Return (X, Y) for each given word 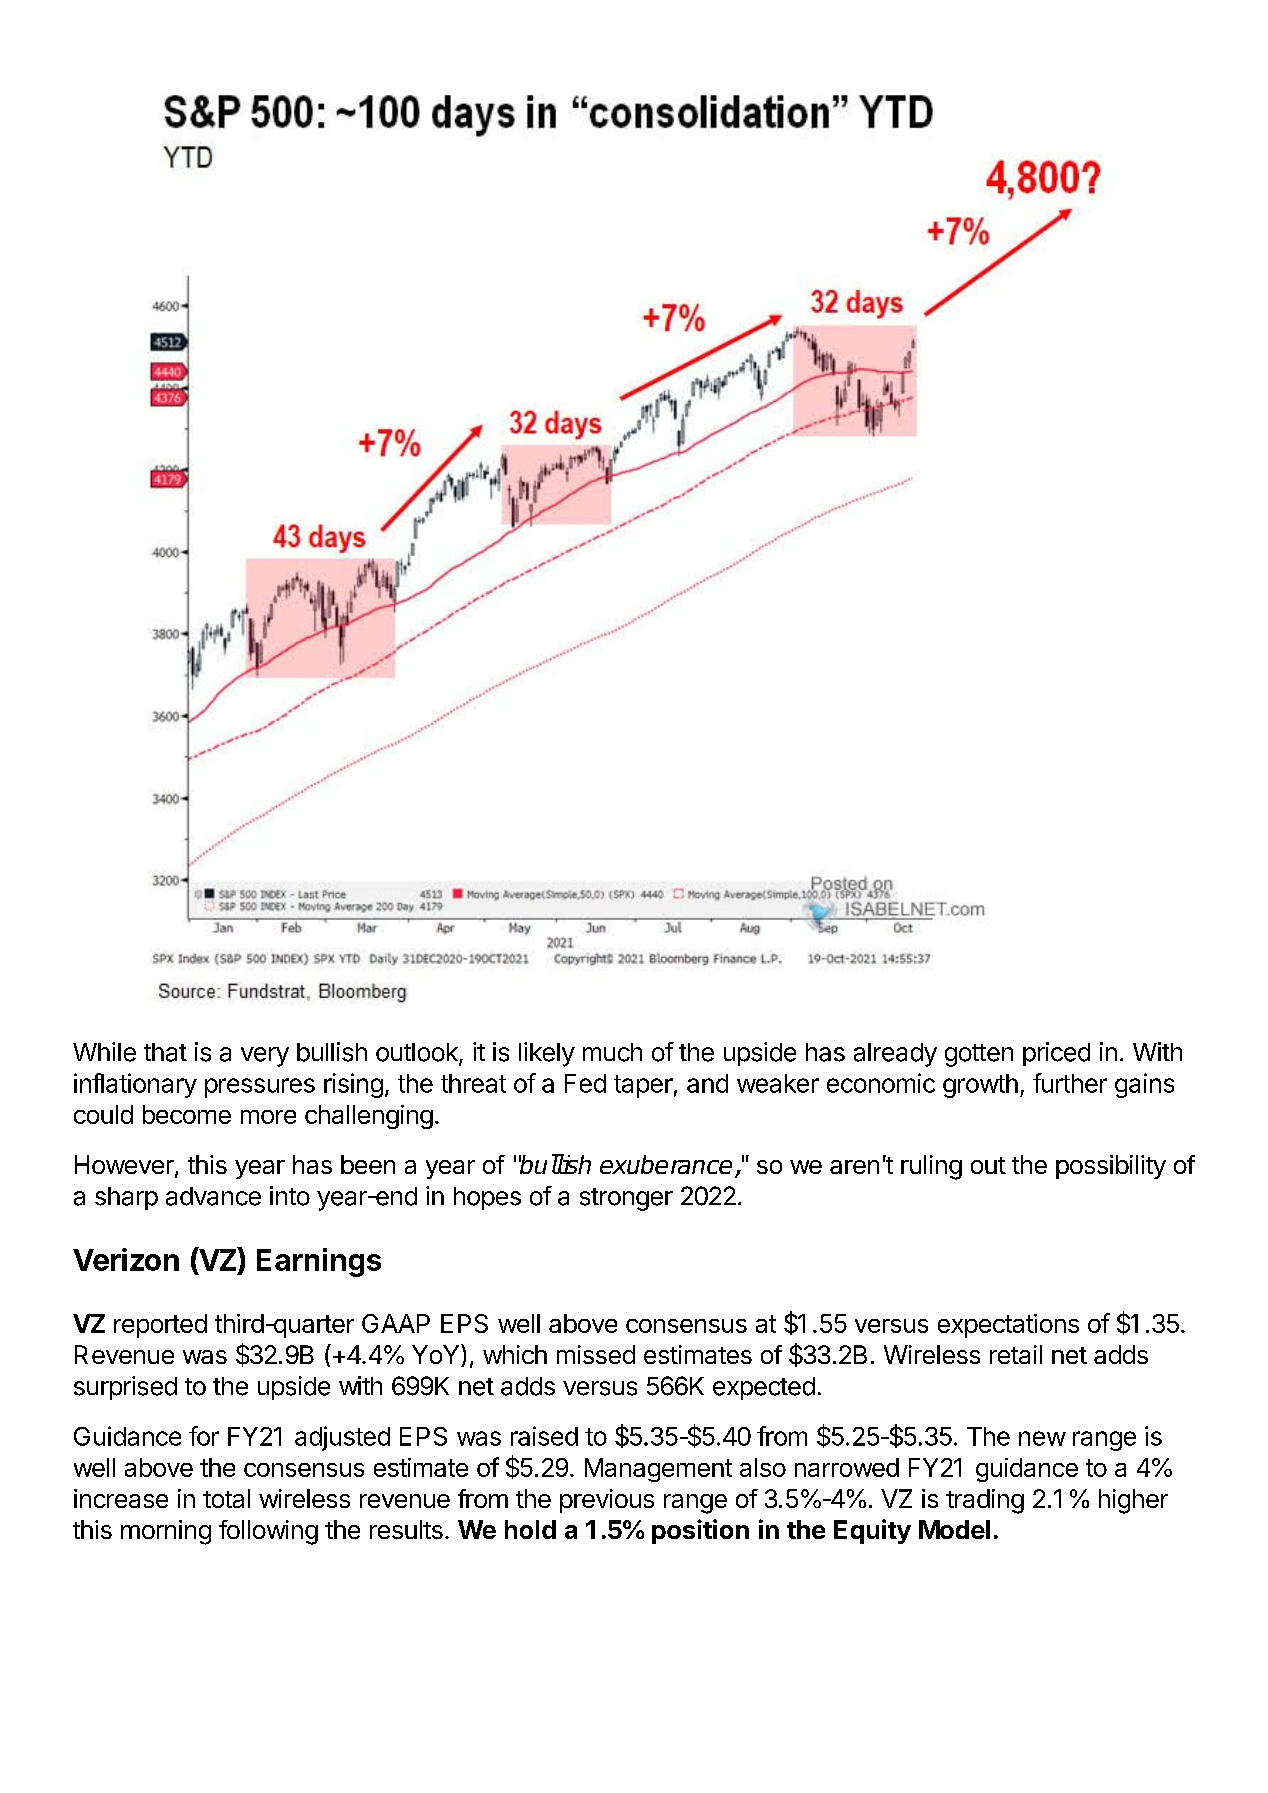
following (268, 1532)
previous (607, 1501)
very (265, 1057)
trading (985, 1501)
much (612, 1052)
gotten (979, 1055)
